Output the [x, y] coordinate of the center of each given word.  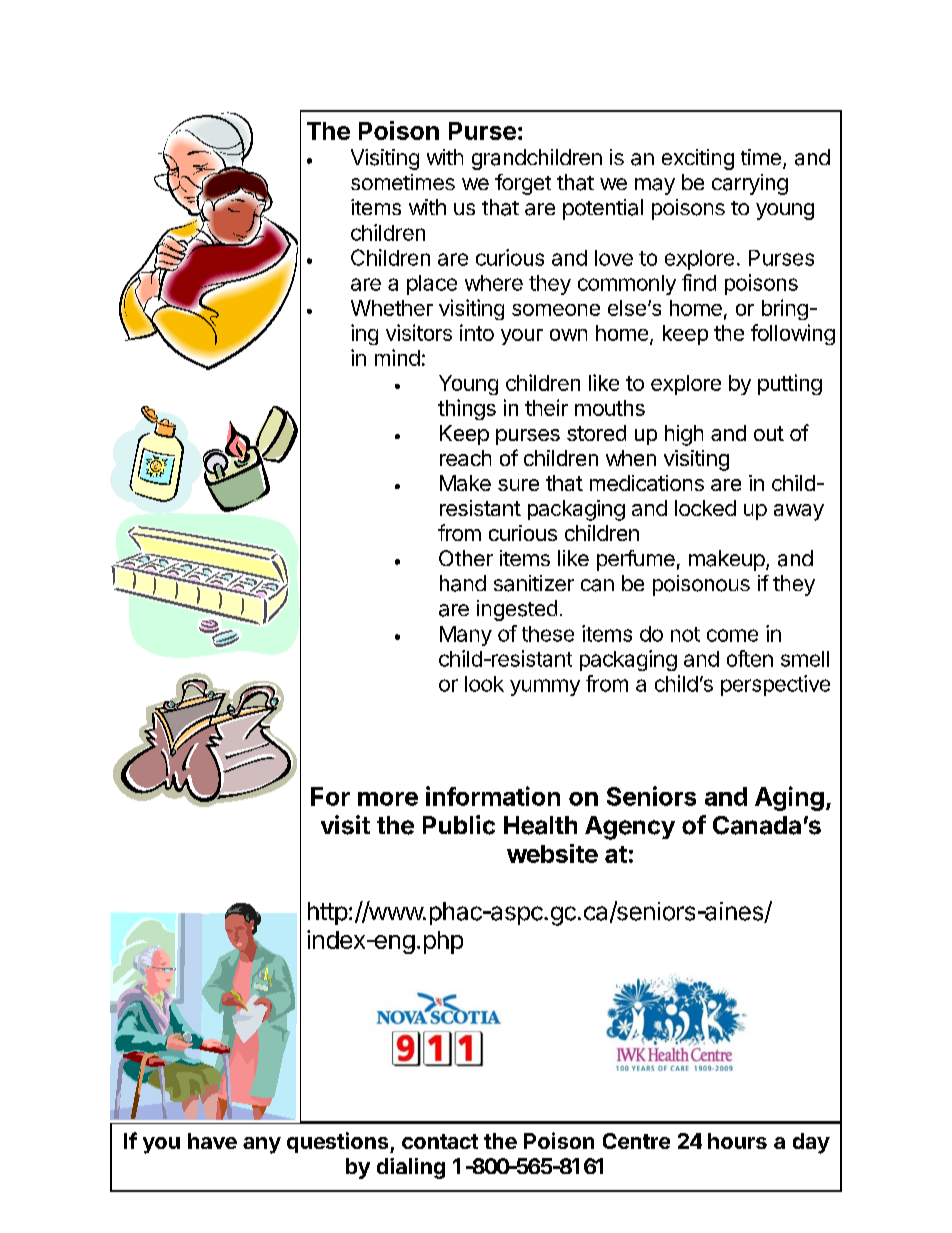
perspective [775, 685]
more [388, 799]
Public [459, 825]
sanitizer [534, 583]
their [546, 407]
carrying [750, 184]
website [552, 853]
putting [790, 384]
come [732, 635]
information [493, 796]
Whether [392, 308]
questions [339, 1142]
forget [523, 184]
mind [397, 357]
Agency [630, 828]
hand [463, 583]
